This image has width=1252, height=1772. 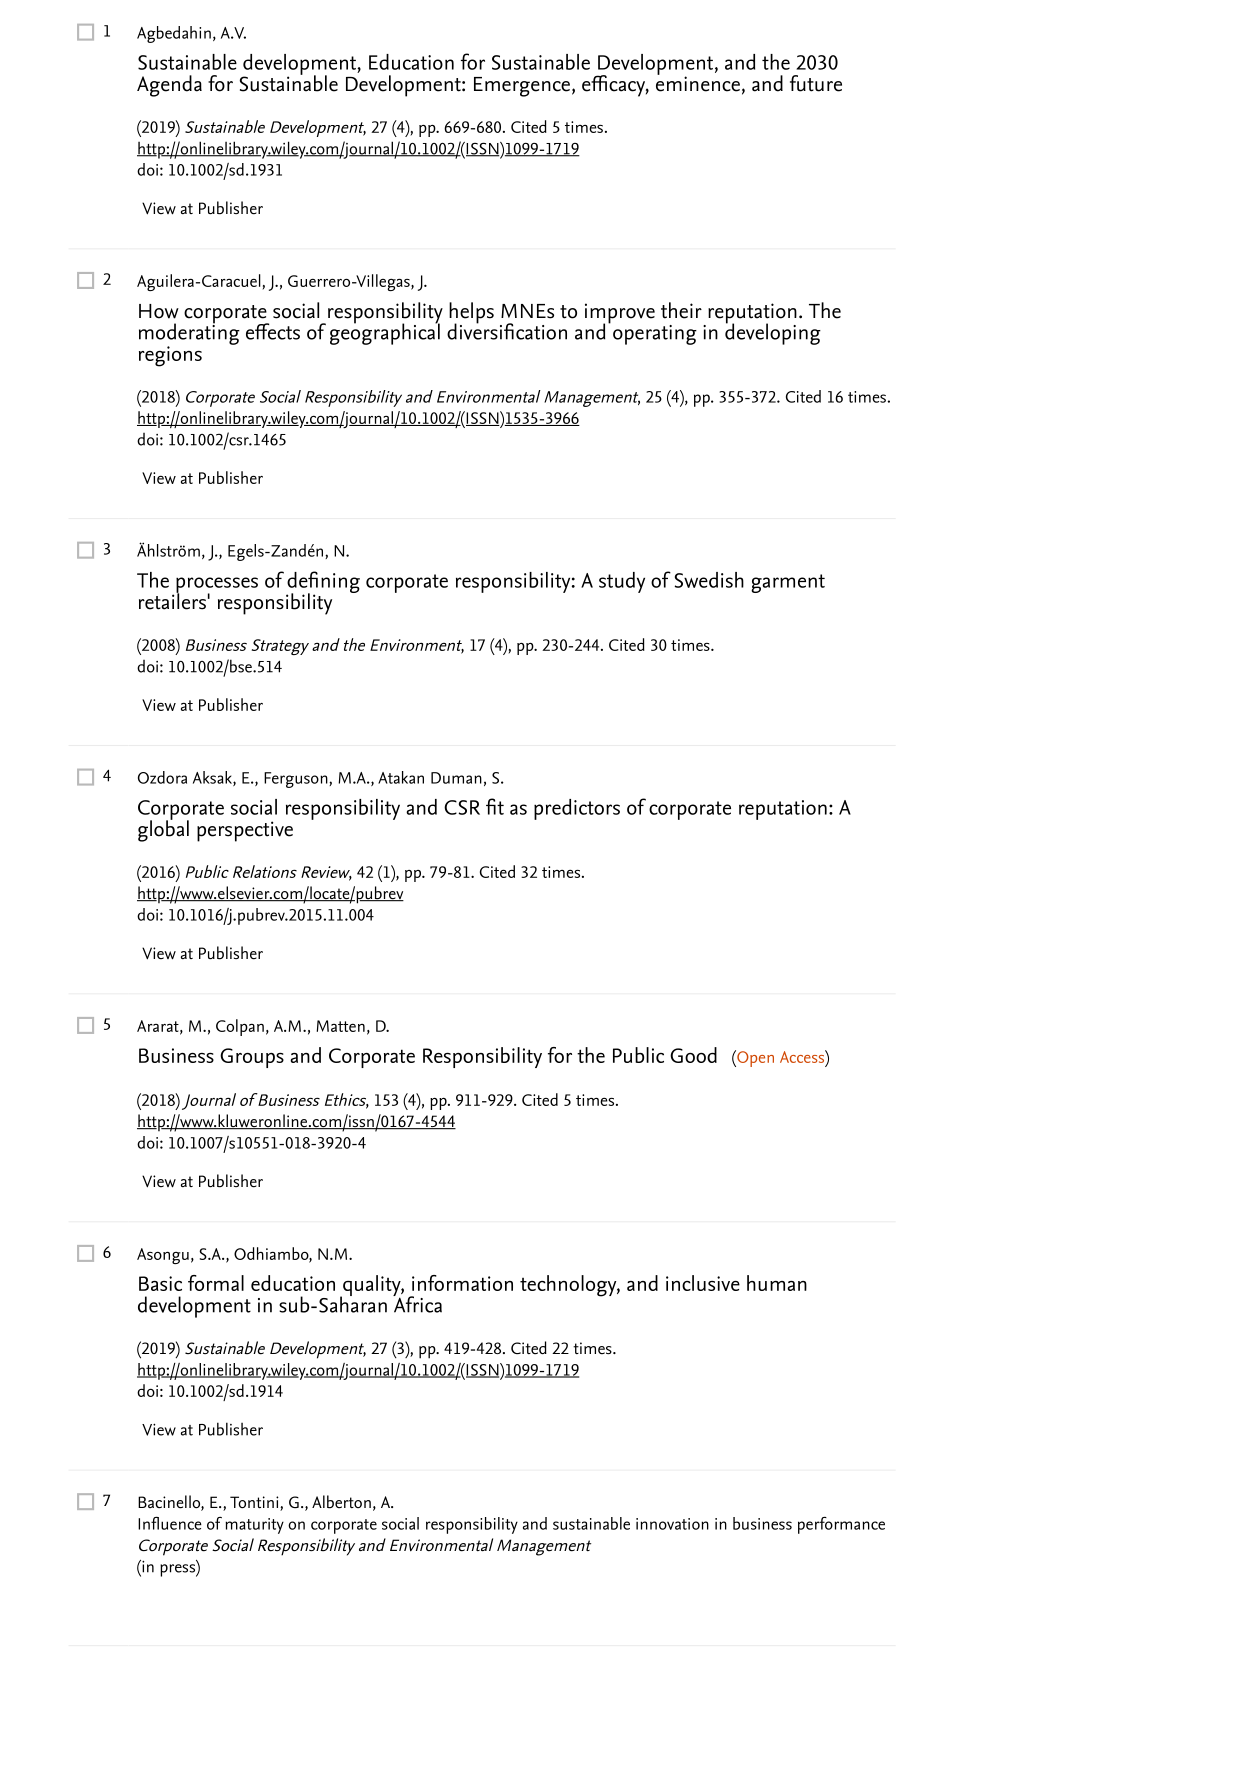 What do you see at coordinates (816, 83) in the image?
I see `future` at bounding box center [816, 83].
